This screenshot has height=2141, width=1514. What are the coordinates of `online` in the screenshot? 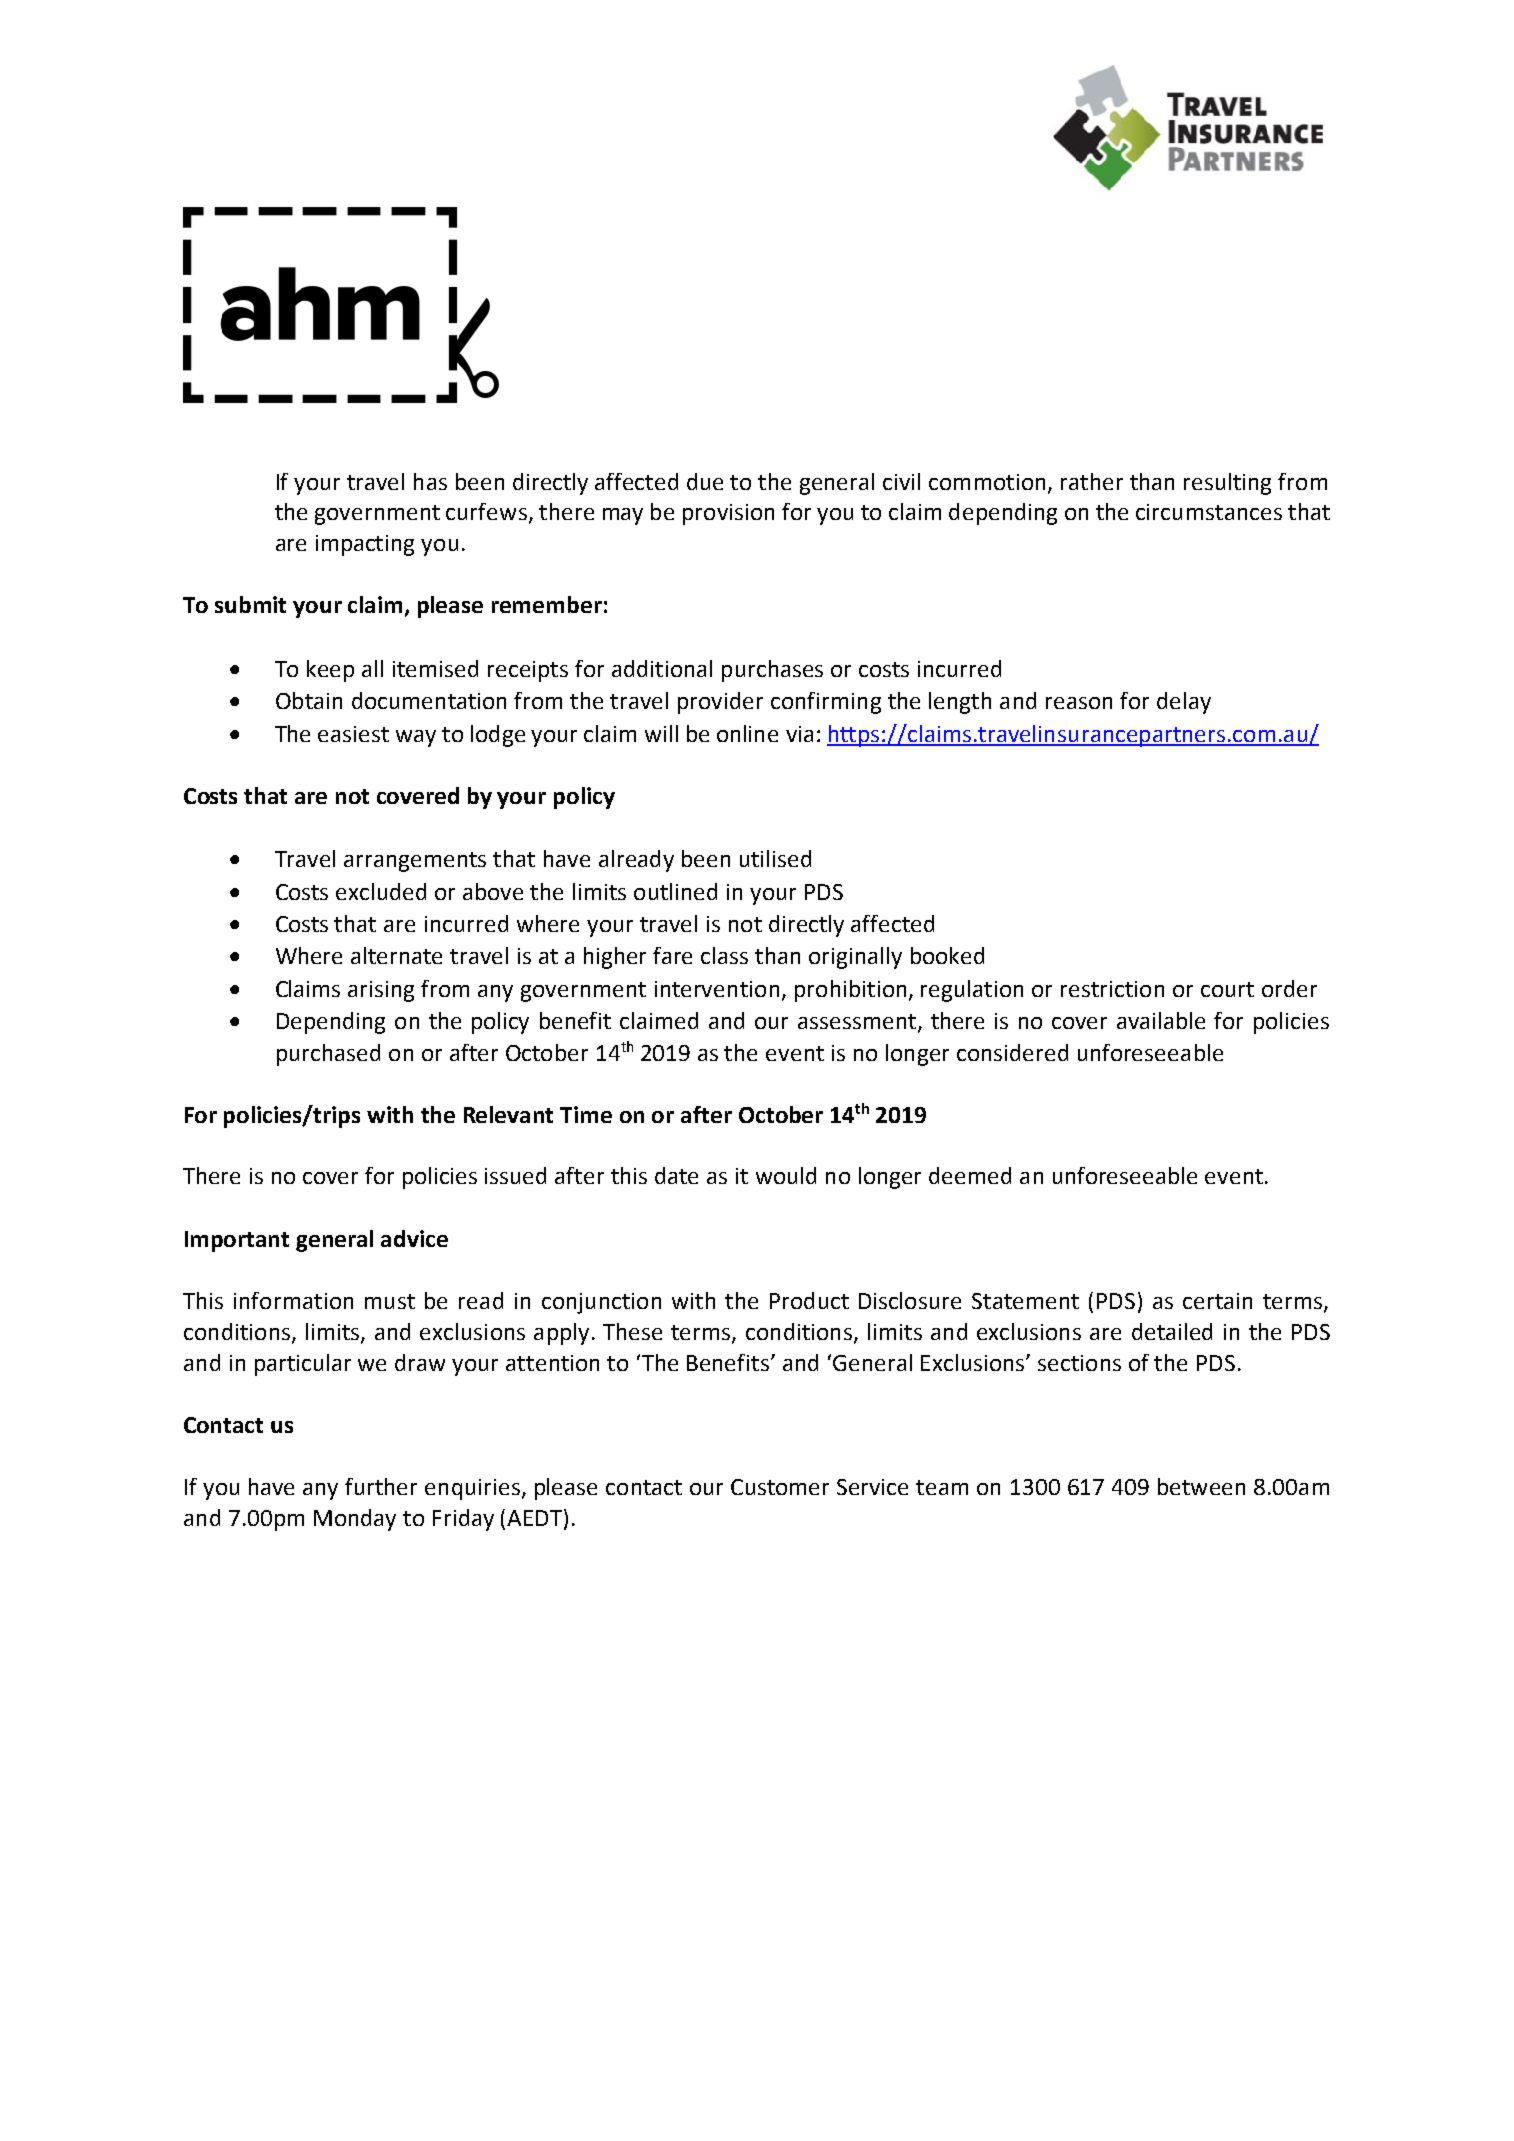 It's located at (747, 733).
